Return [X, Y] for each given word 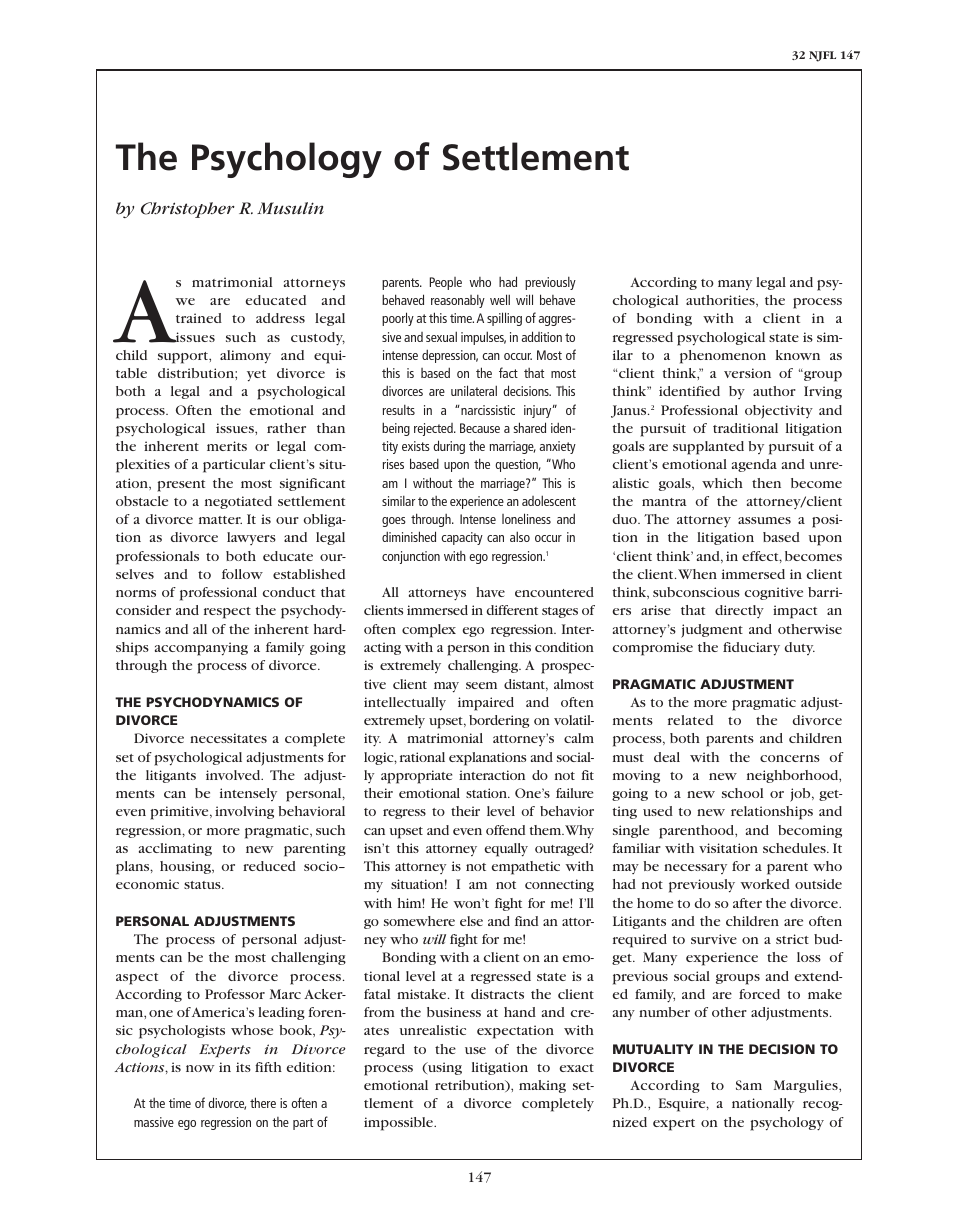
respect [227, 613]
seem [481, 685]
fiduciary [751, 649]
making [542, 1086]
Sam [749, 1085]
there [263, 1102]
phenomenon [723, 357]
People [446, 283]
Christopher [188, 210]
